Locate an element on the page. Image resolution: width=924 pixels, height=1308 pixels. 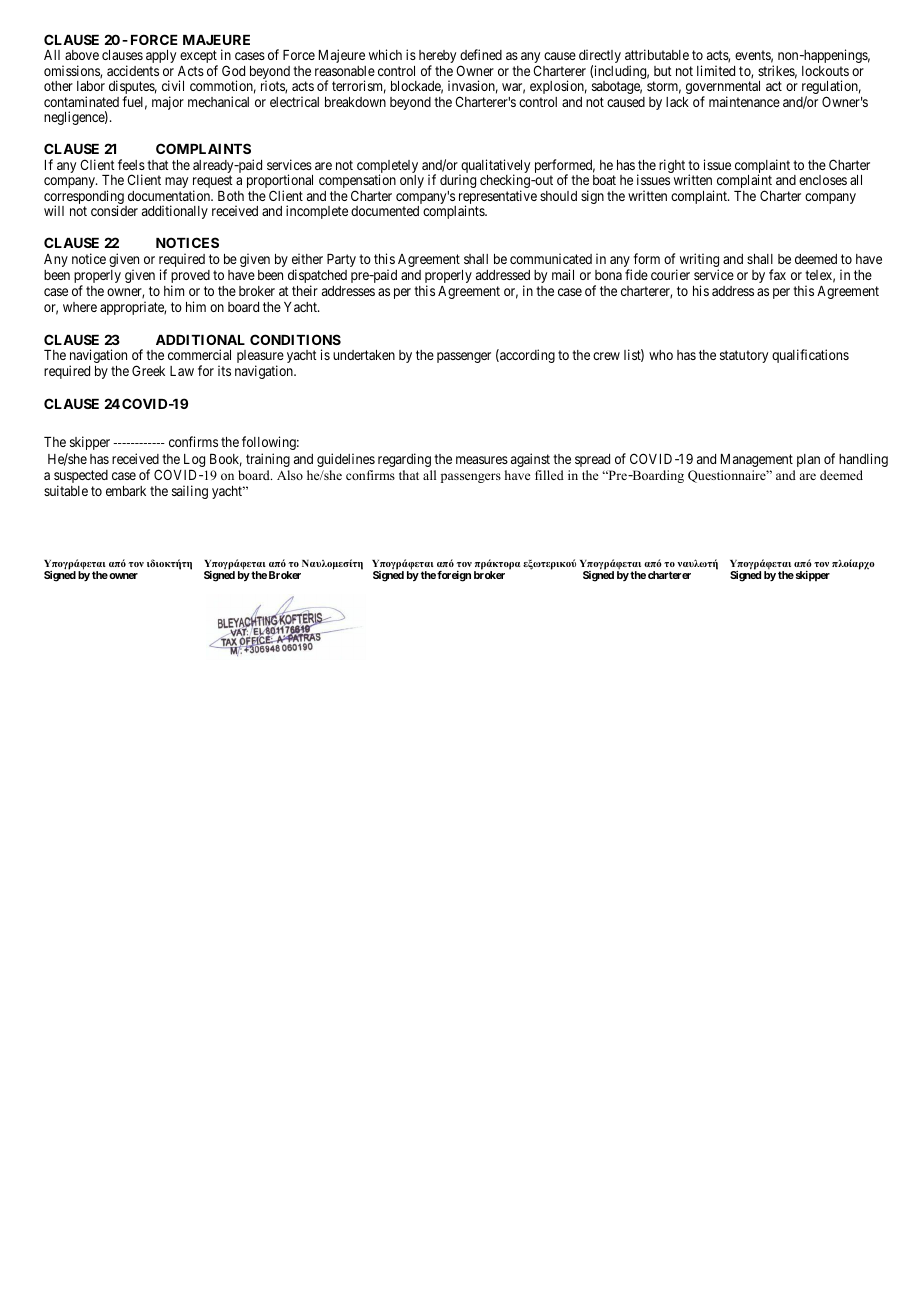
sailing is located at coordinates (190, 492).
